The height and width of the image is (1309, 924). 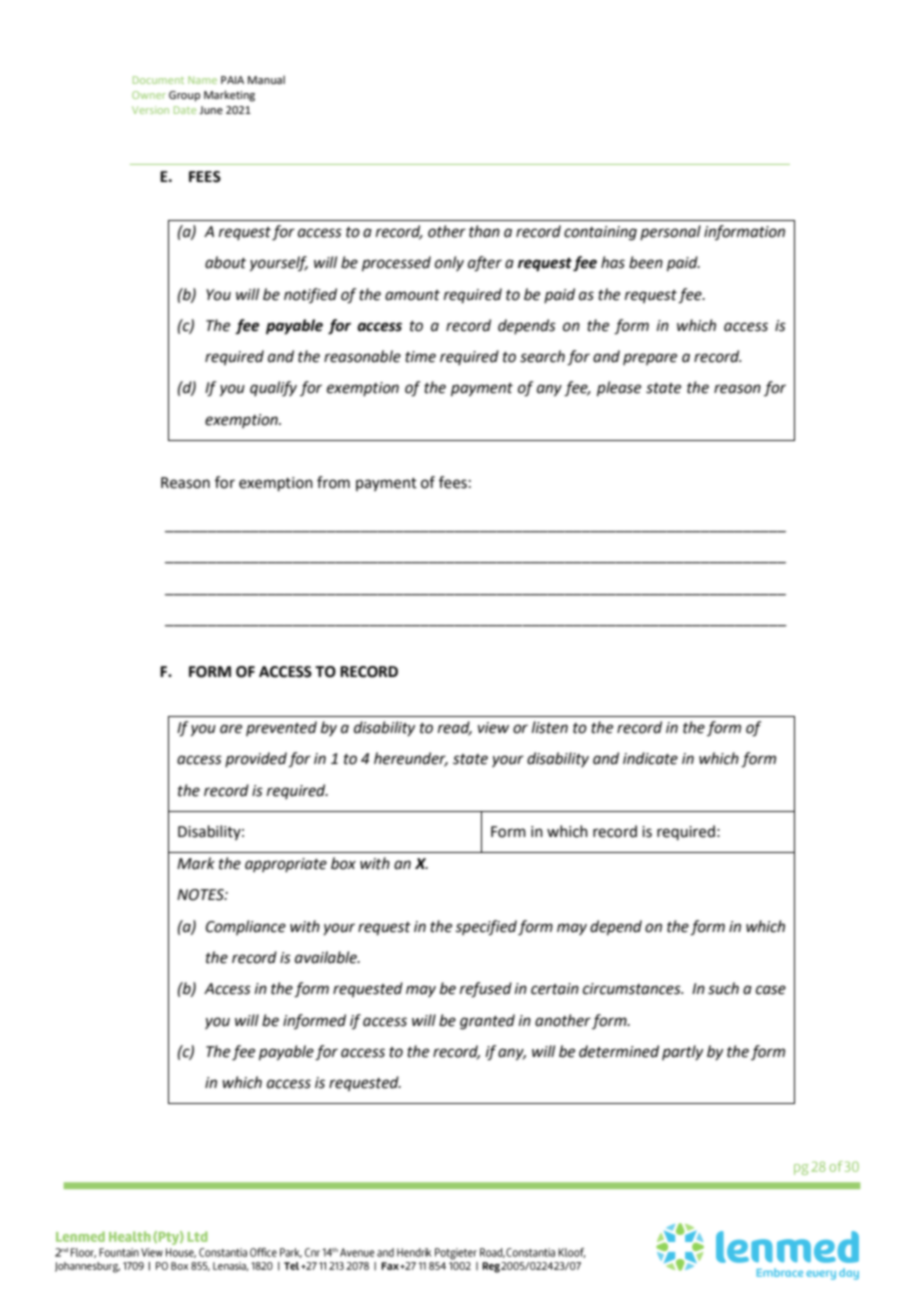 What do you see at coordinates (670, 232) in the image?
I see `personal` at bounding box center [670, 232].
